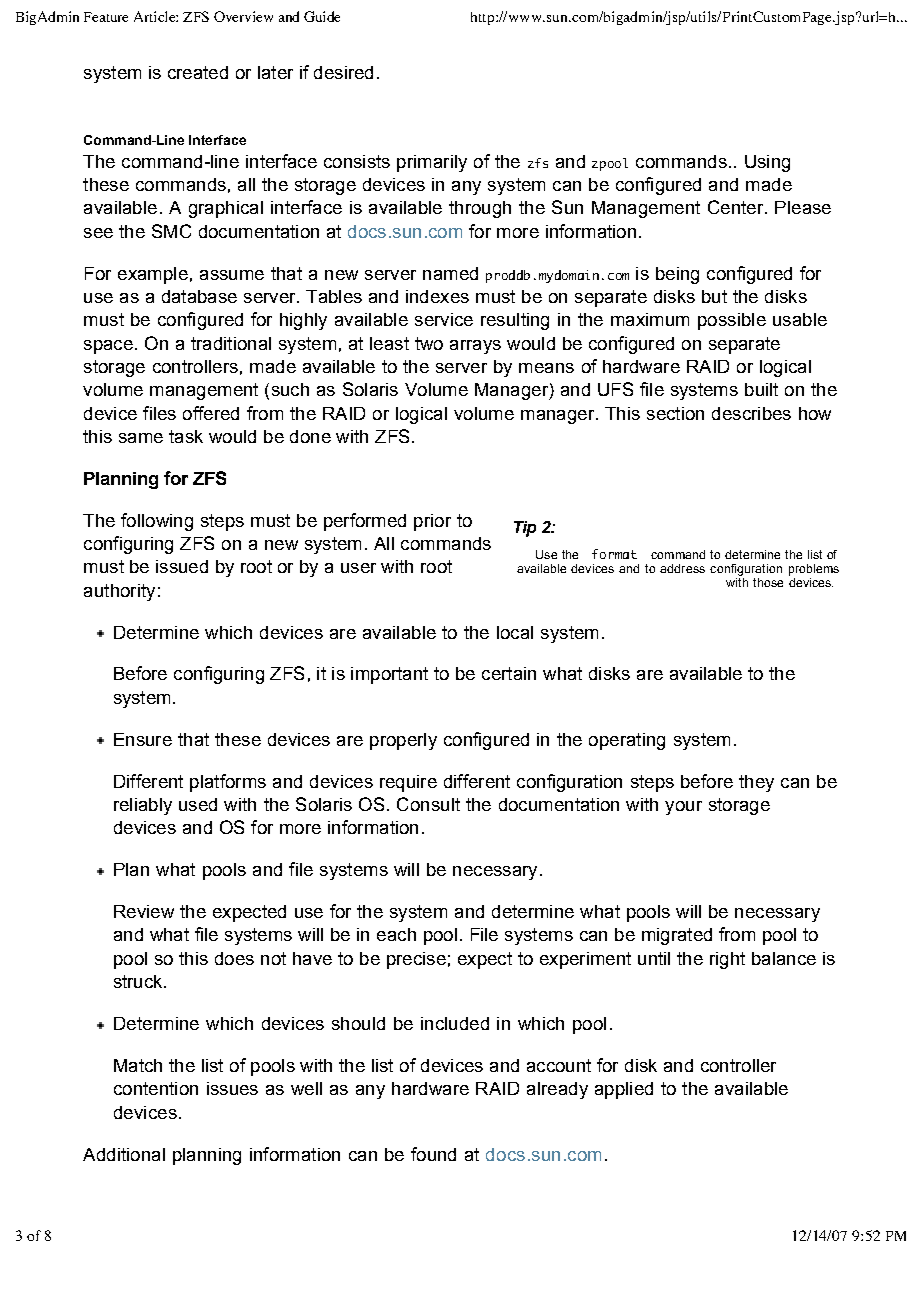 Image resolution: width=924 pixels, height=1308 pixels. What do you see at coordinates (396, 934) in the page?
I see `each` at bounding box center [396, 934].
